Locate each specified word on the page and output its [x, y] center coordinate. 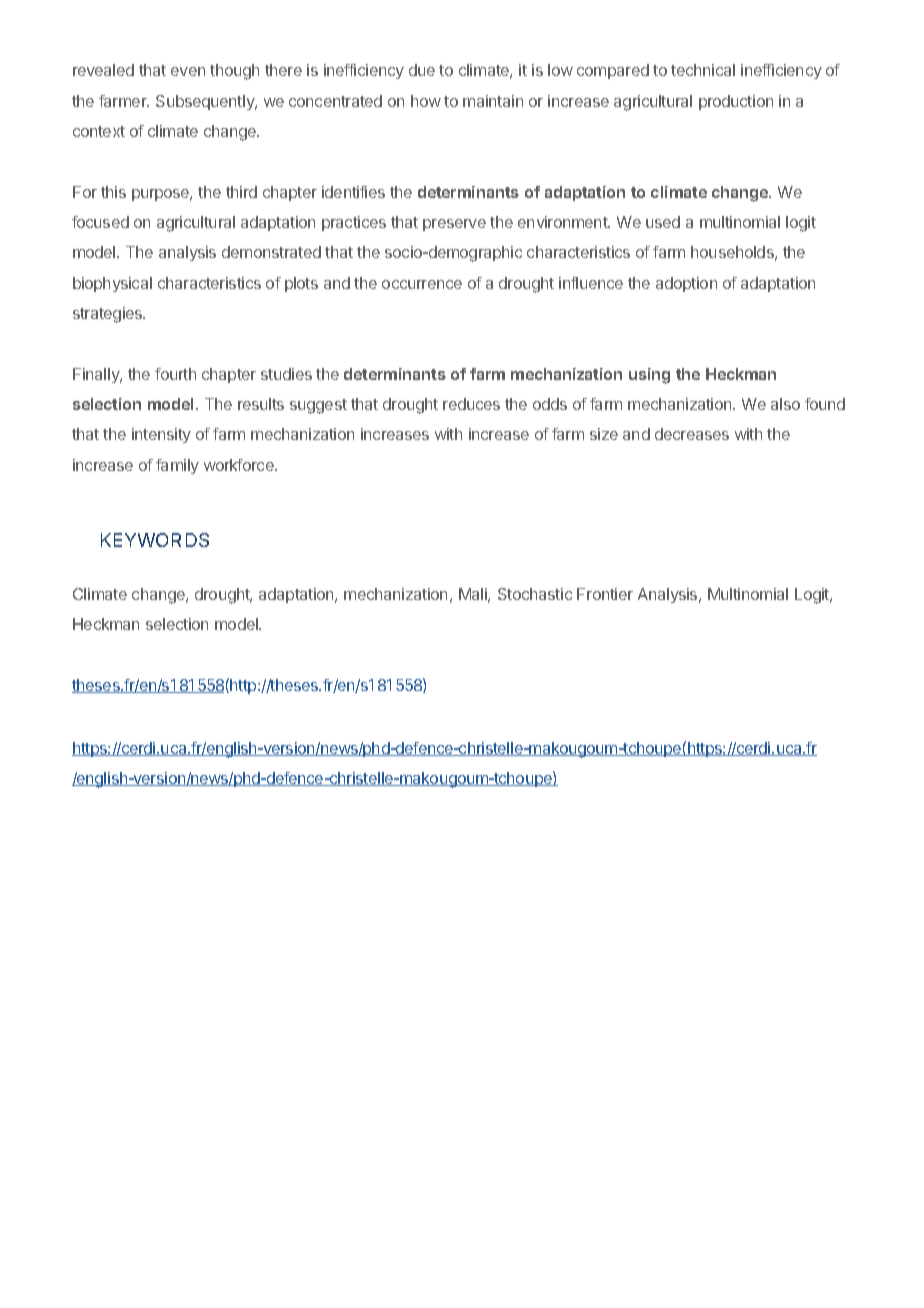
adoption [686, 284]
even [188, 71]
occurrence [422, 284]
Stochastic [535, 594]
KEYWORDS [155, 540]
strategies [109, 315]
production [736, 102]
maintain [493, 101]
